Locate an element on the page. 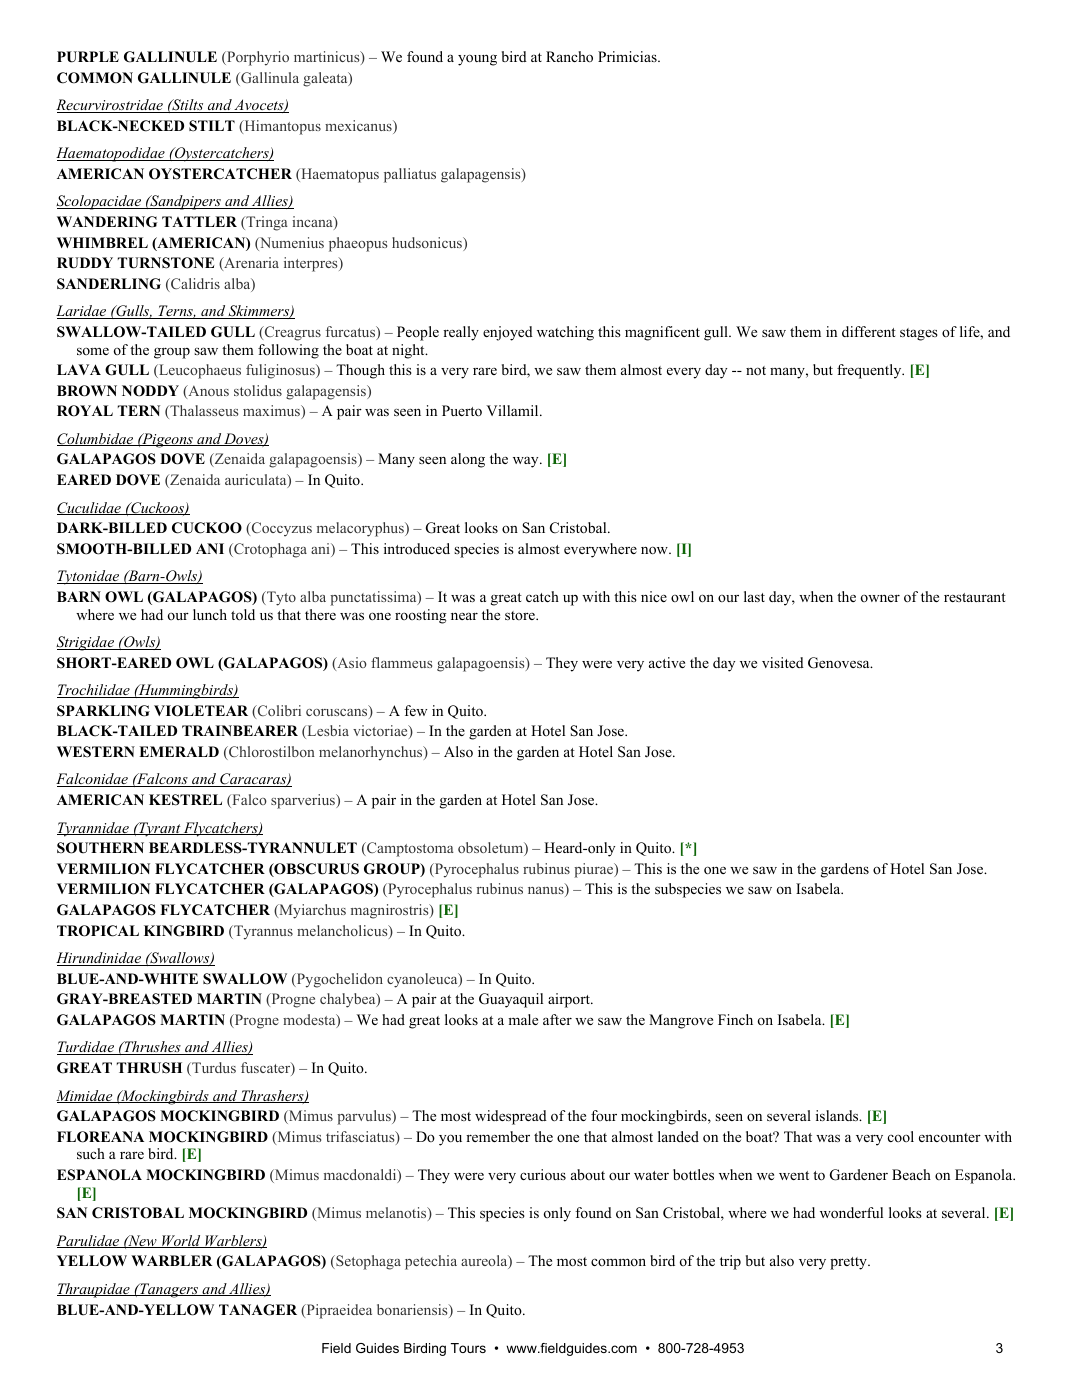 The height and width of the page is (1379, 1066). airport is located at coordinates (570, 1000).
